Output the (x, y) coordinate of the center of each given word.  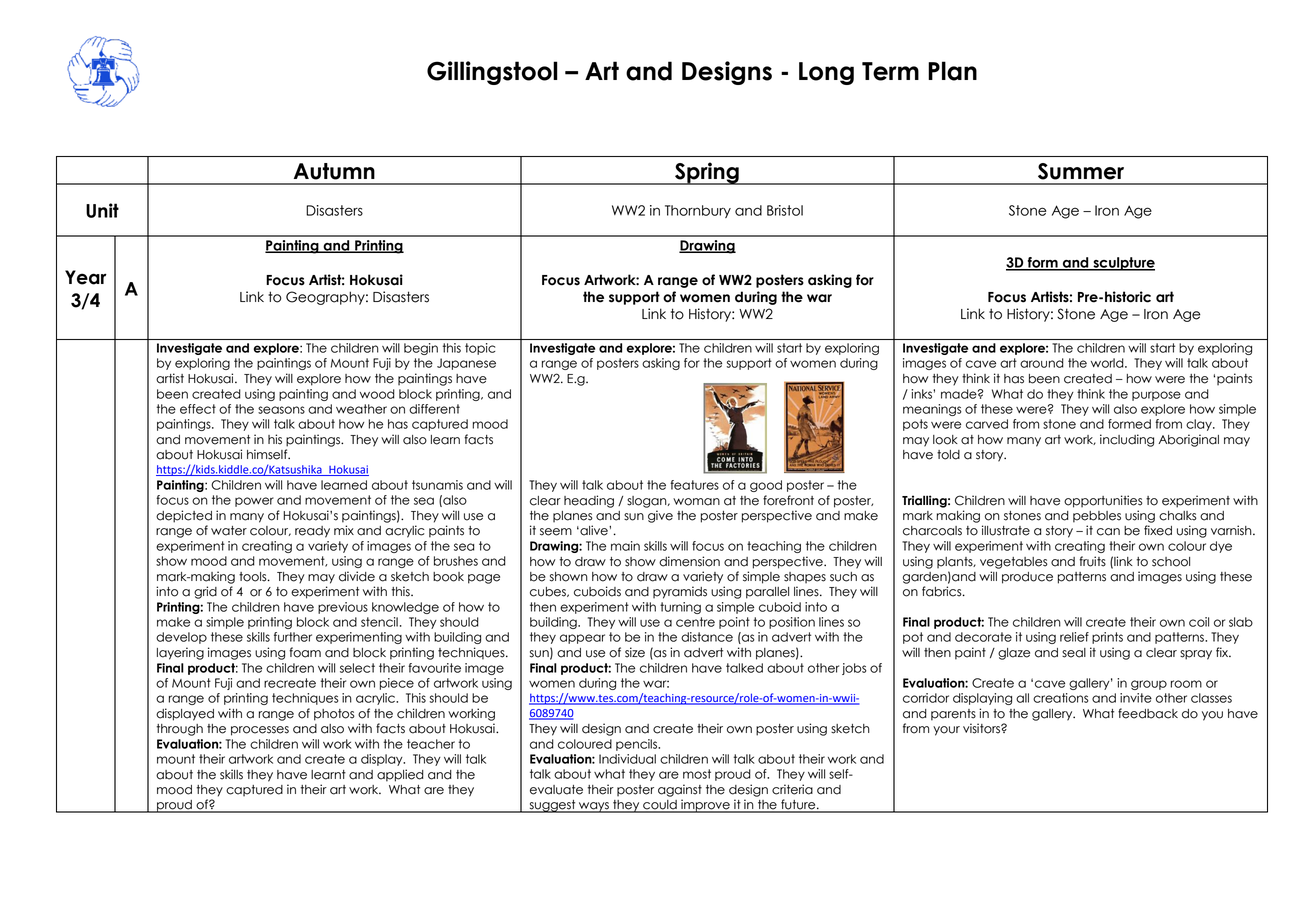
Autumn (334, 171)
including (1127, 440)
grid (205, 592)
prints (1107, 638)
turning (680, 608)
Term (890, 71)
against (680, 790)
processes (260, 731)
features (694, 485)
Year (86, 277)
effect (198, 409)
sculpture (1123, 264)
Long (826, 73)
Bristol (785, 210)
